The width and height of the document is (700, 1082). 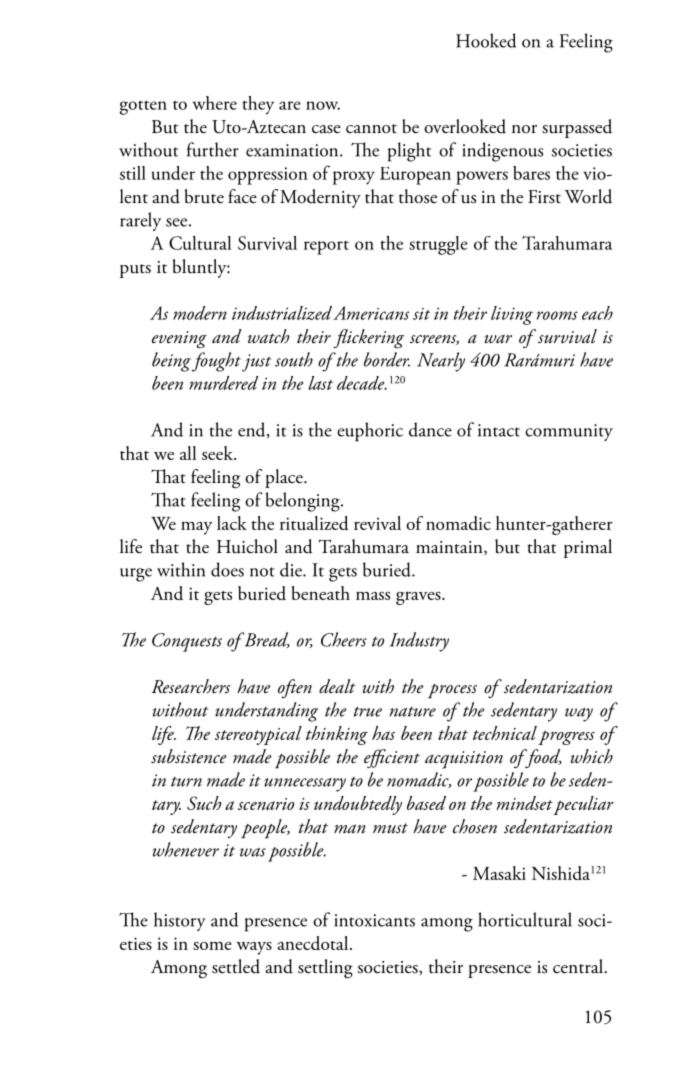 I want to click on Cheers, so click(x=344, y=639).
